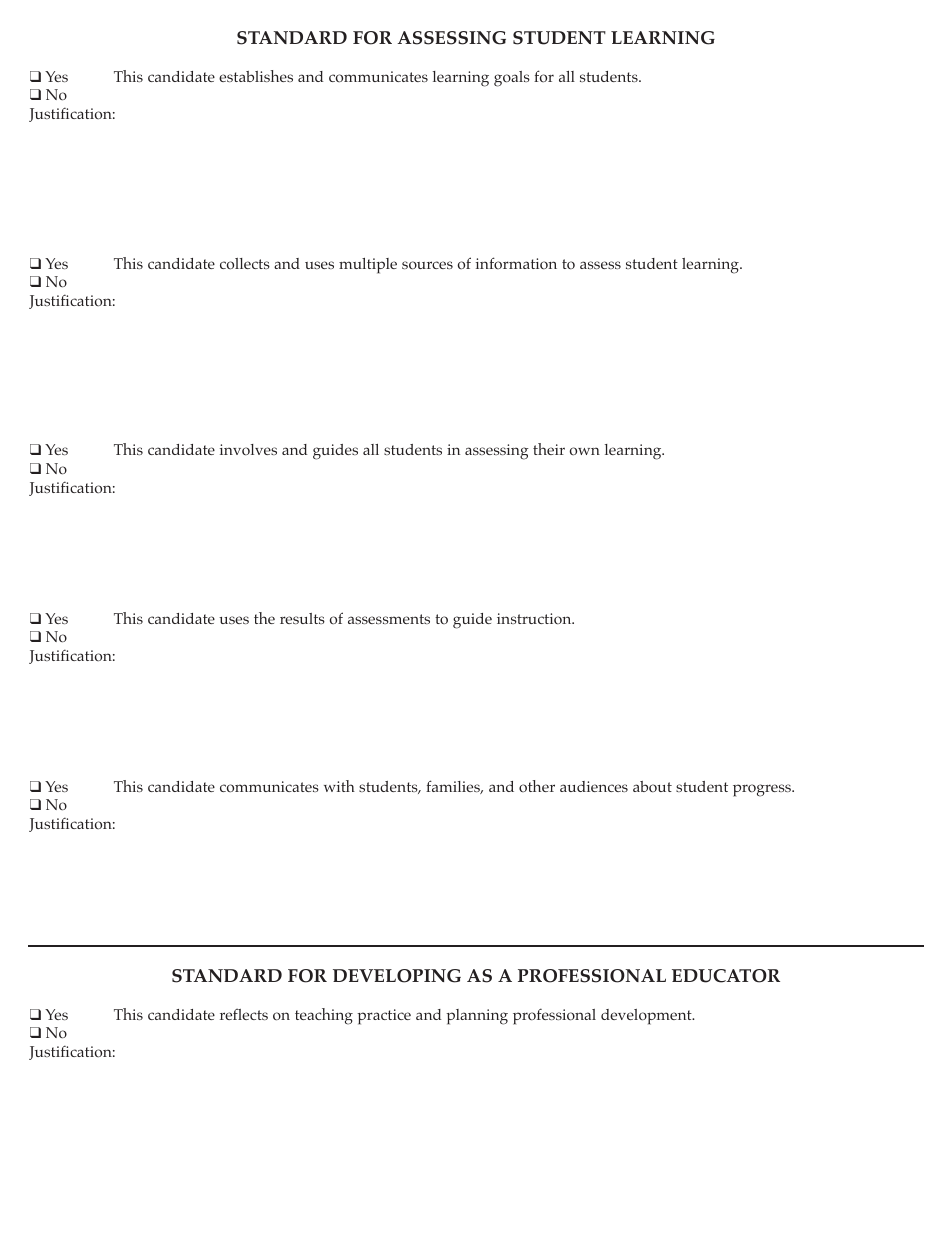  Describe the element at coordinates (302, 618) in the document. I see `results` at that location.
